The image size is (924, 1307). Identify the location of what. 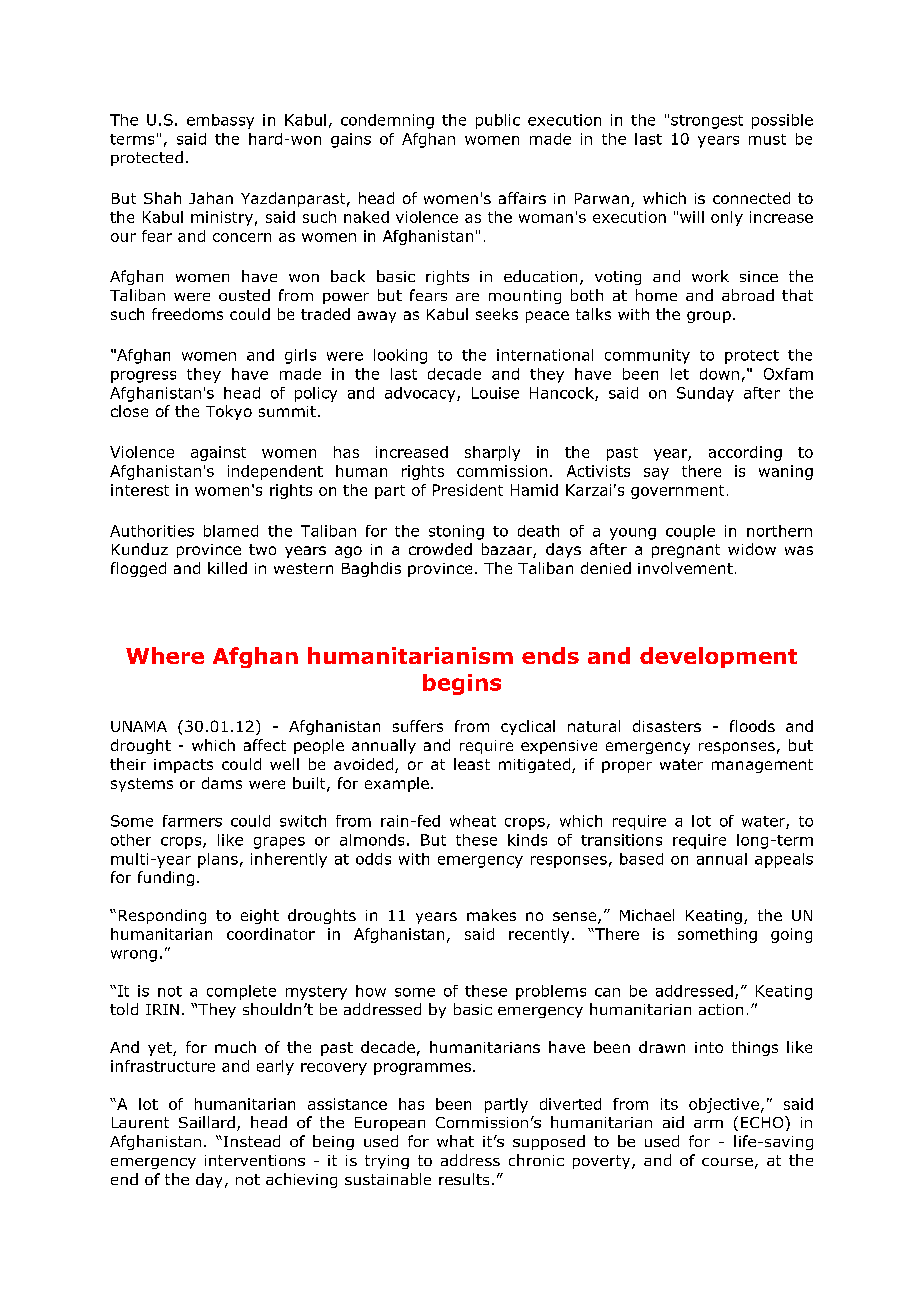
(455, 1141).
